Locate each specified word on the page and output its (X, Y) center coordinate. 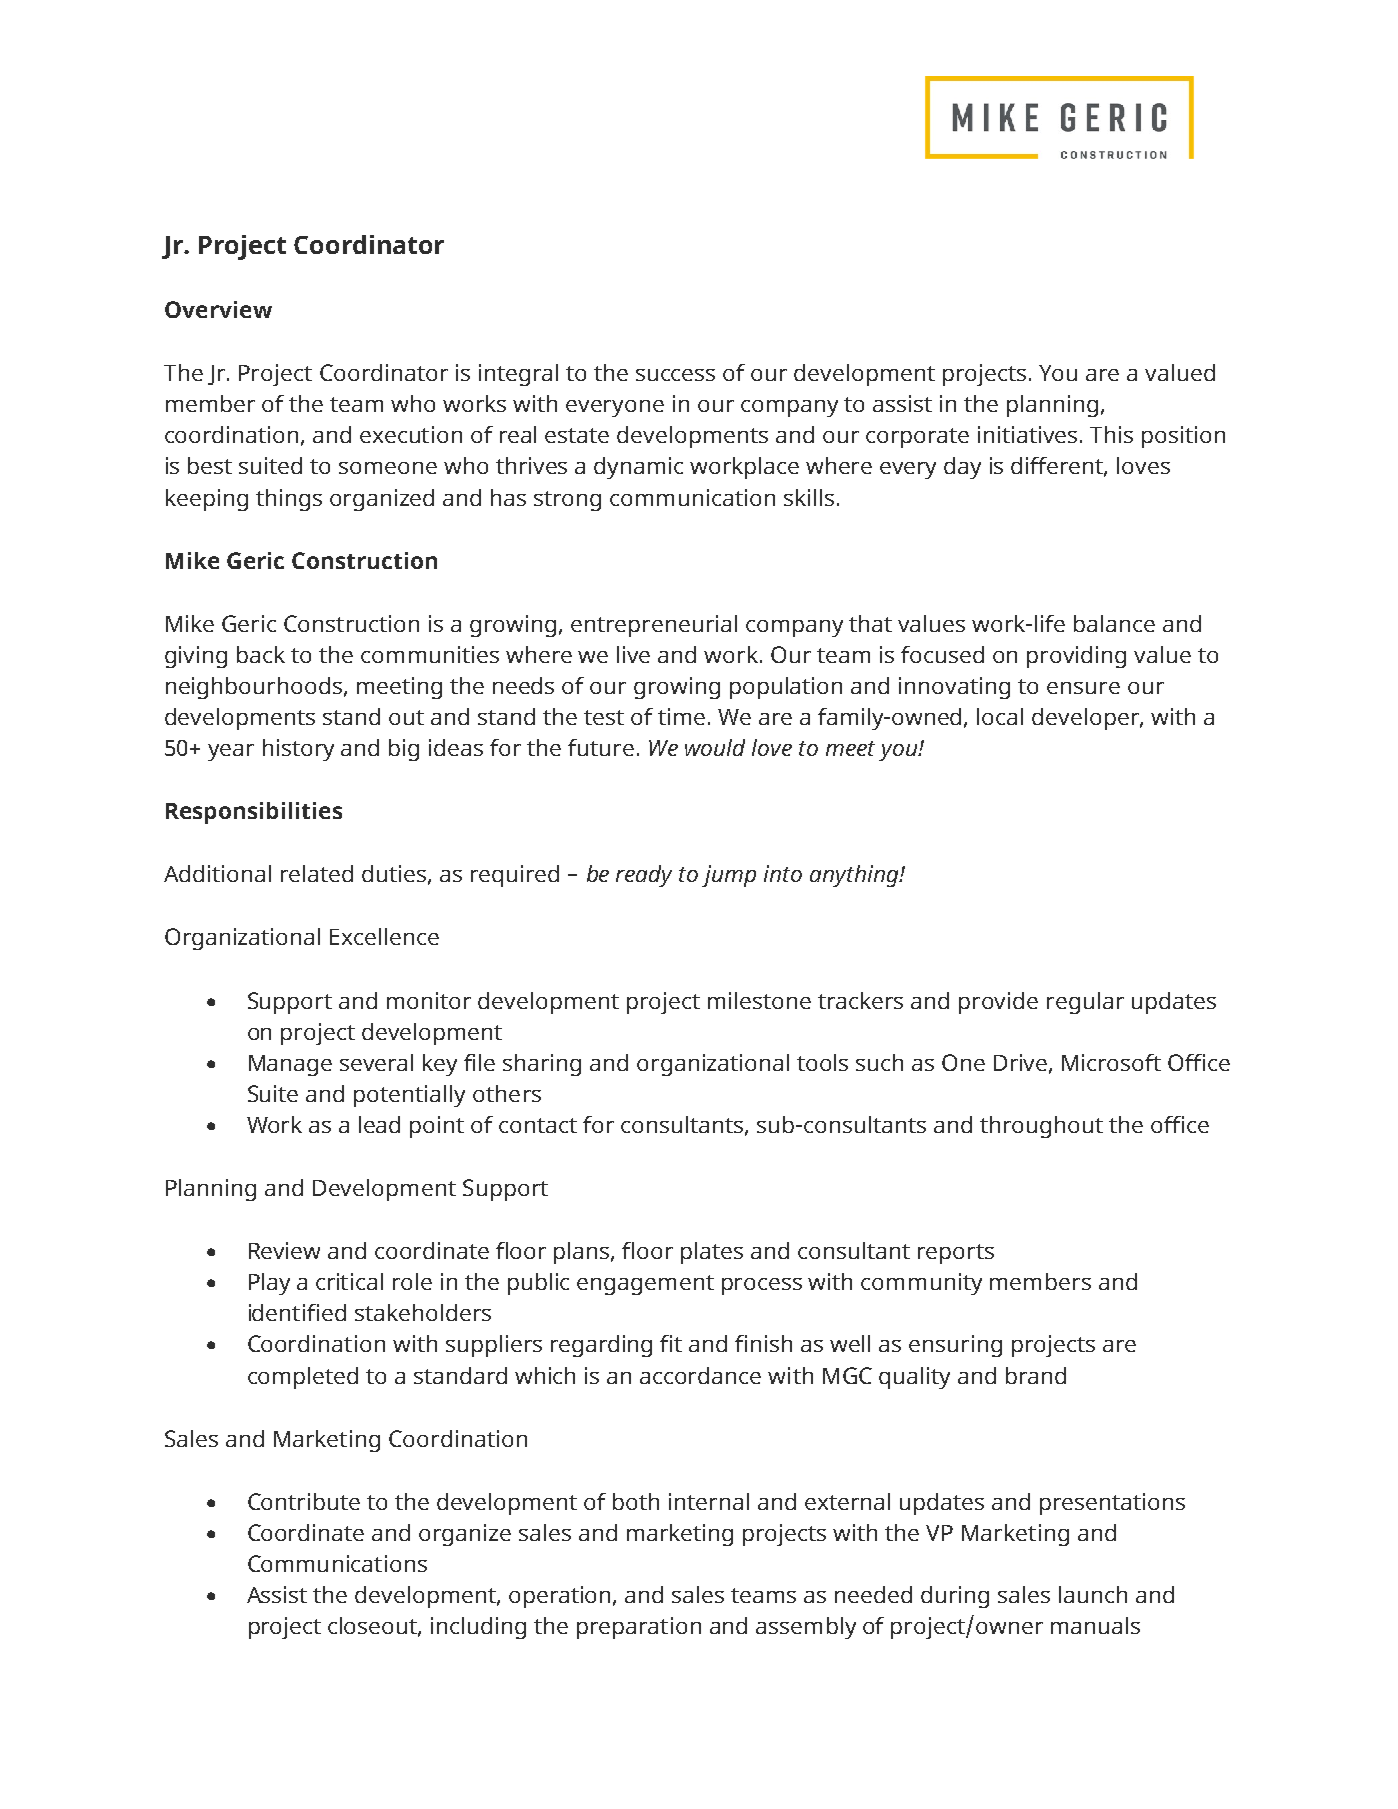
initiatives (1029, 434)
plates (712, 1253)
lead (379, 1124)
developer (1086, 719)
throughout (1041, 1127)
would (715, 747)
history (298, 750)
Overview (218, 309)
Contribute (304, 1501)
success (675, 375)
